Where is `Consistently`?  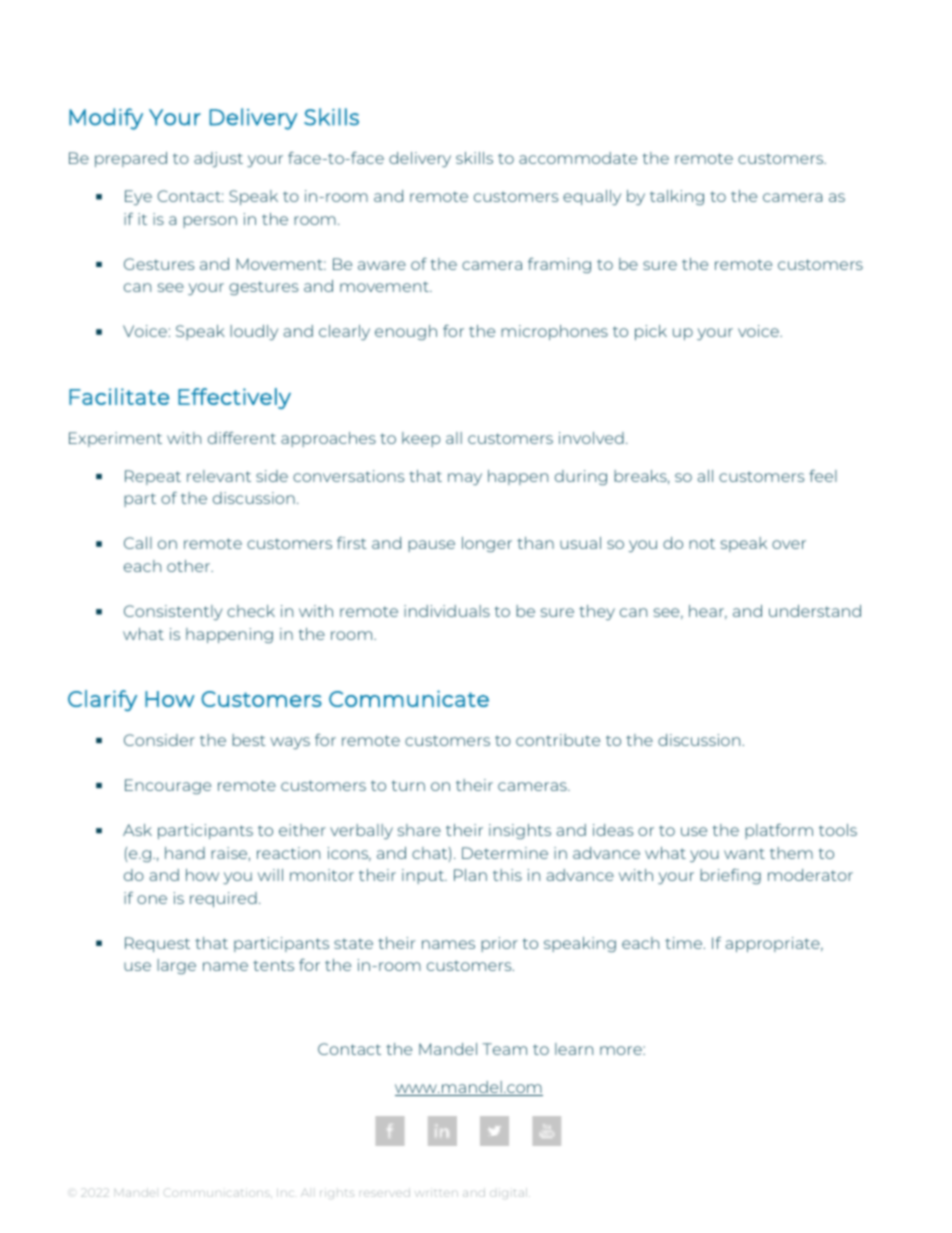 Consistently is located at coordinates (173, 612).
